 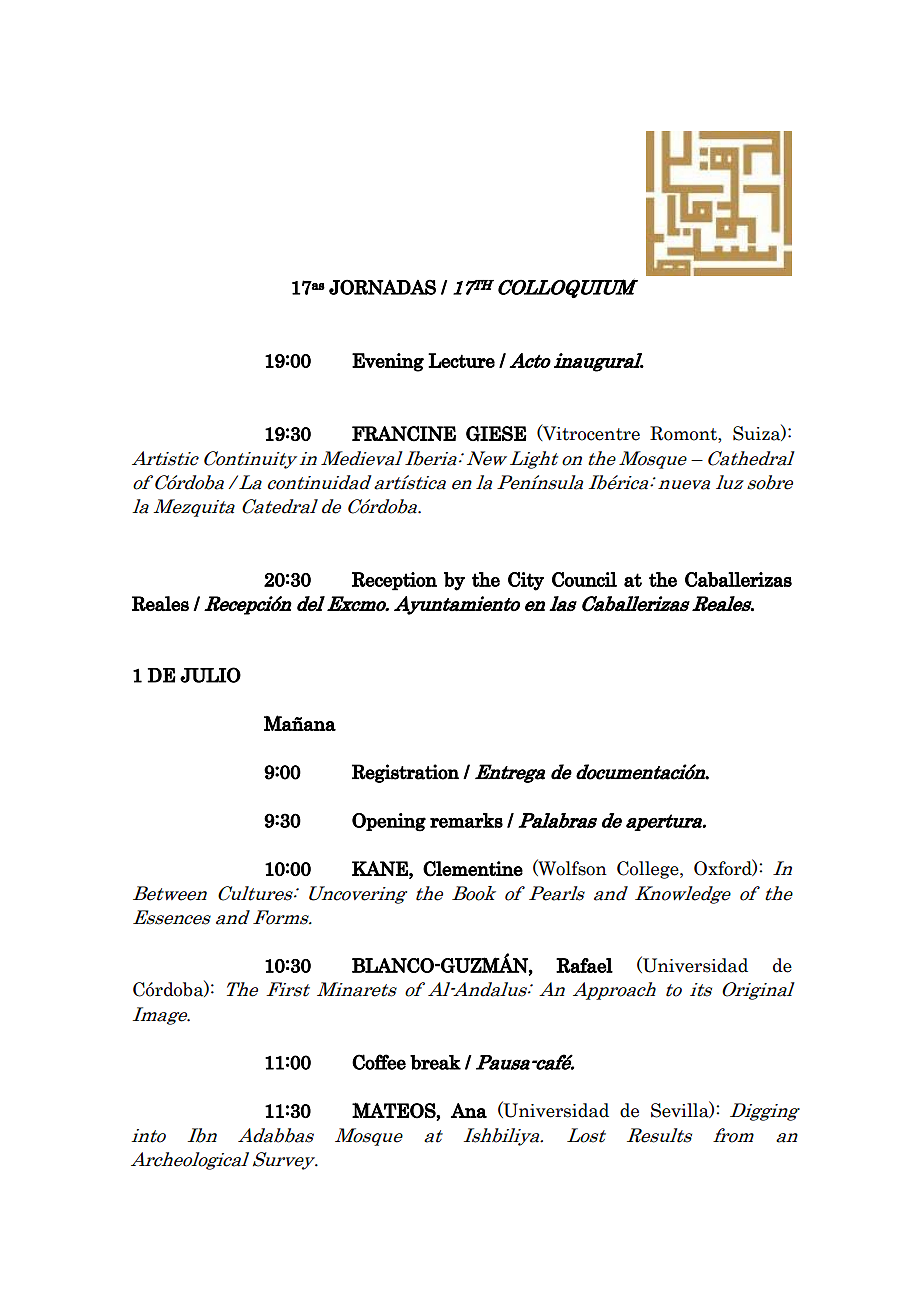 What do you see at coordinates (405, 773) in the image?
I see `Registration` at bounding box center [405, 773].
